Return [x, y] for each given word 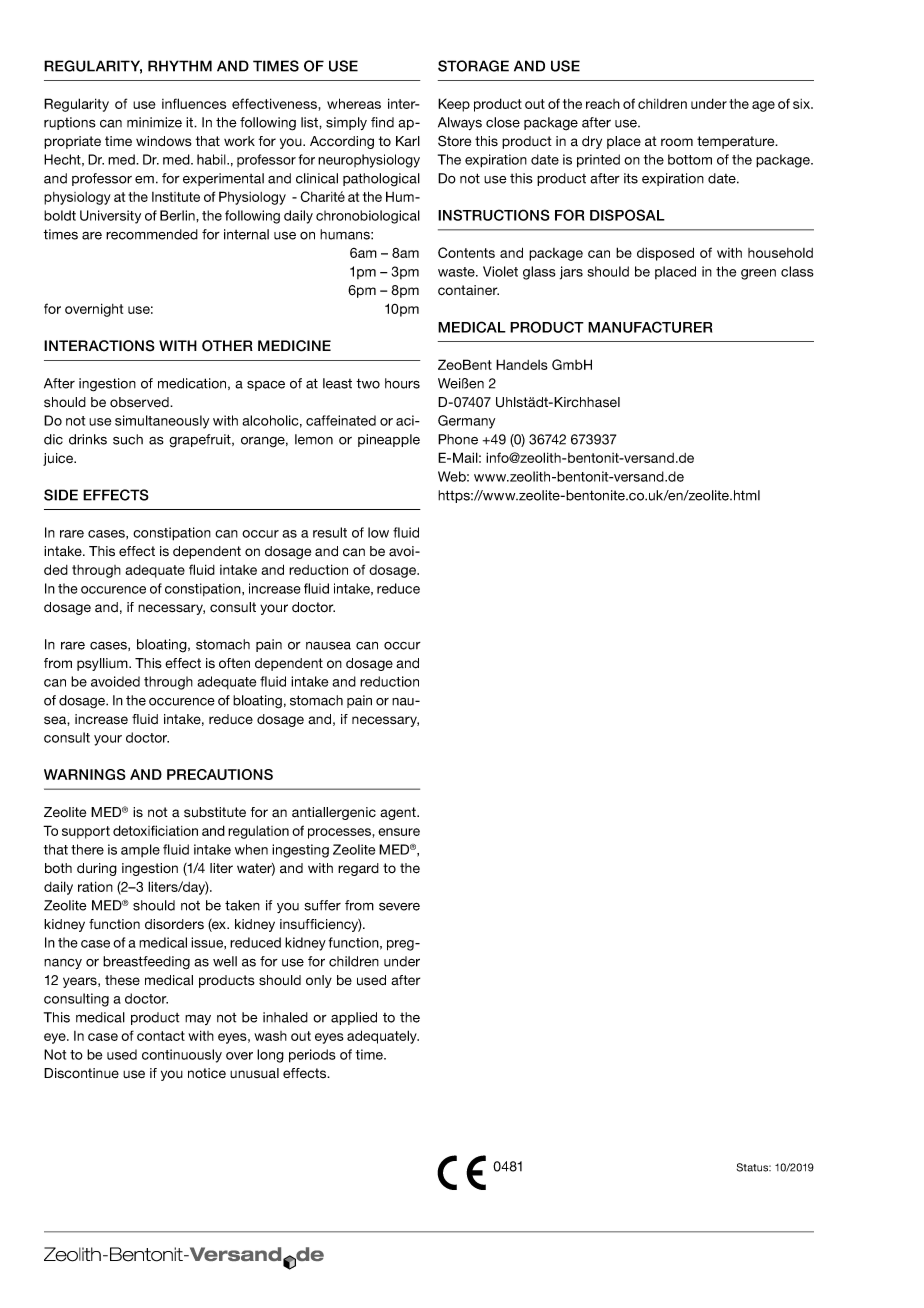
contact [161, 1036]
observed [140, 402]
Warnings [85, 774]
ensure [399, 832]
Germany [466, 422]
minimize [154, 122]
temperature [737, 142]
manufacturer [650, 327]
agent [399, 813]
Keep [454, 105]
